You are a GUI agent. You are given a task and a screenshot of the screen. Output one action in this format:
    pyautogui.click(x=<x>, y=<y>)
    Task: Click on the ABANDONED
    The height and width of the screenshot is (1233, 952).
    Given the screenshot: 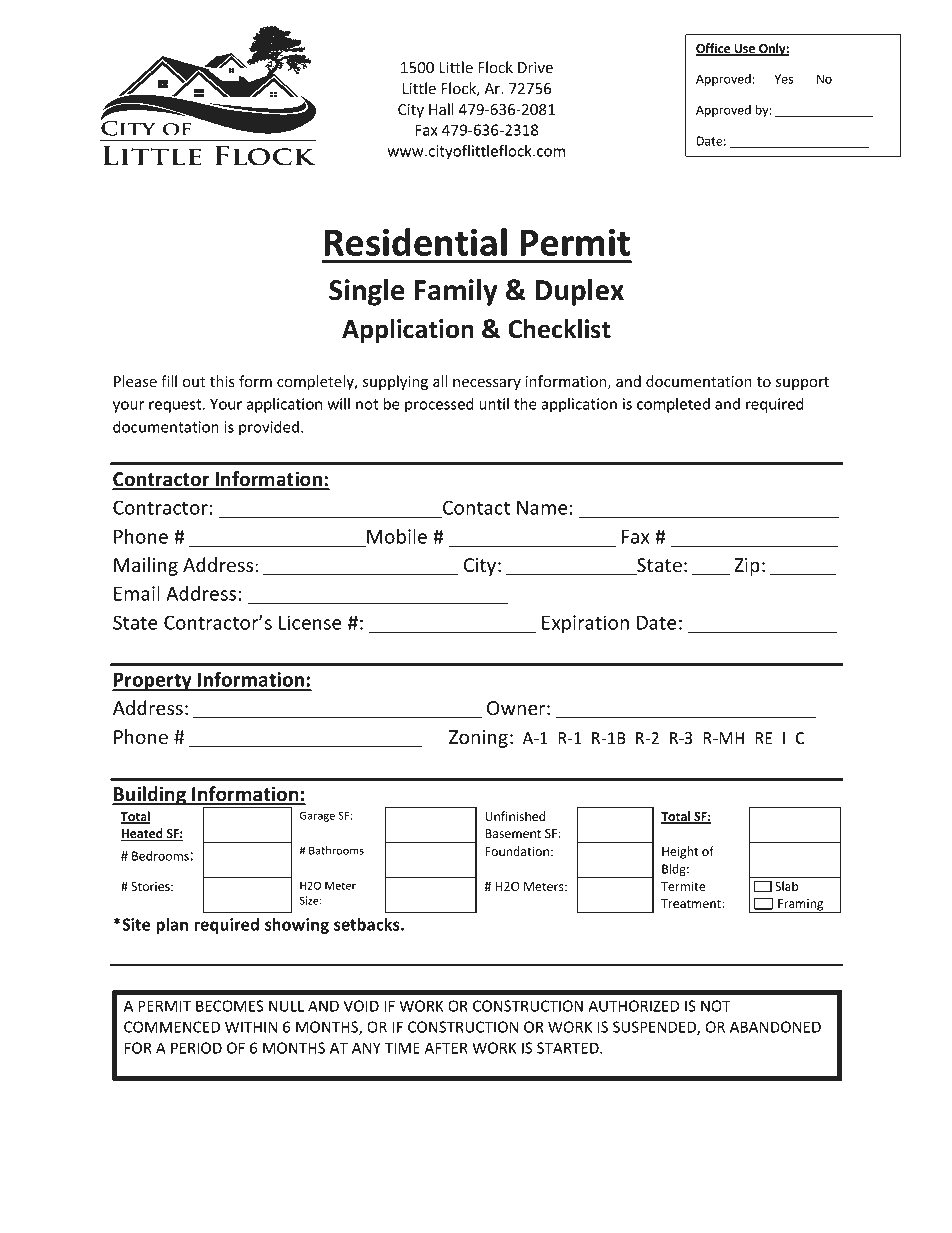 What is the action you would take?
    pyautogui.click(x=775, y=1027)
